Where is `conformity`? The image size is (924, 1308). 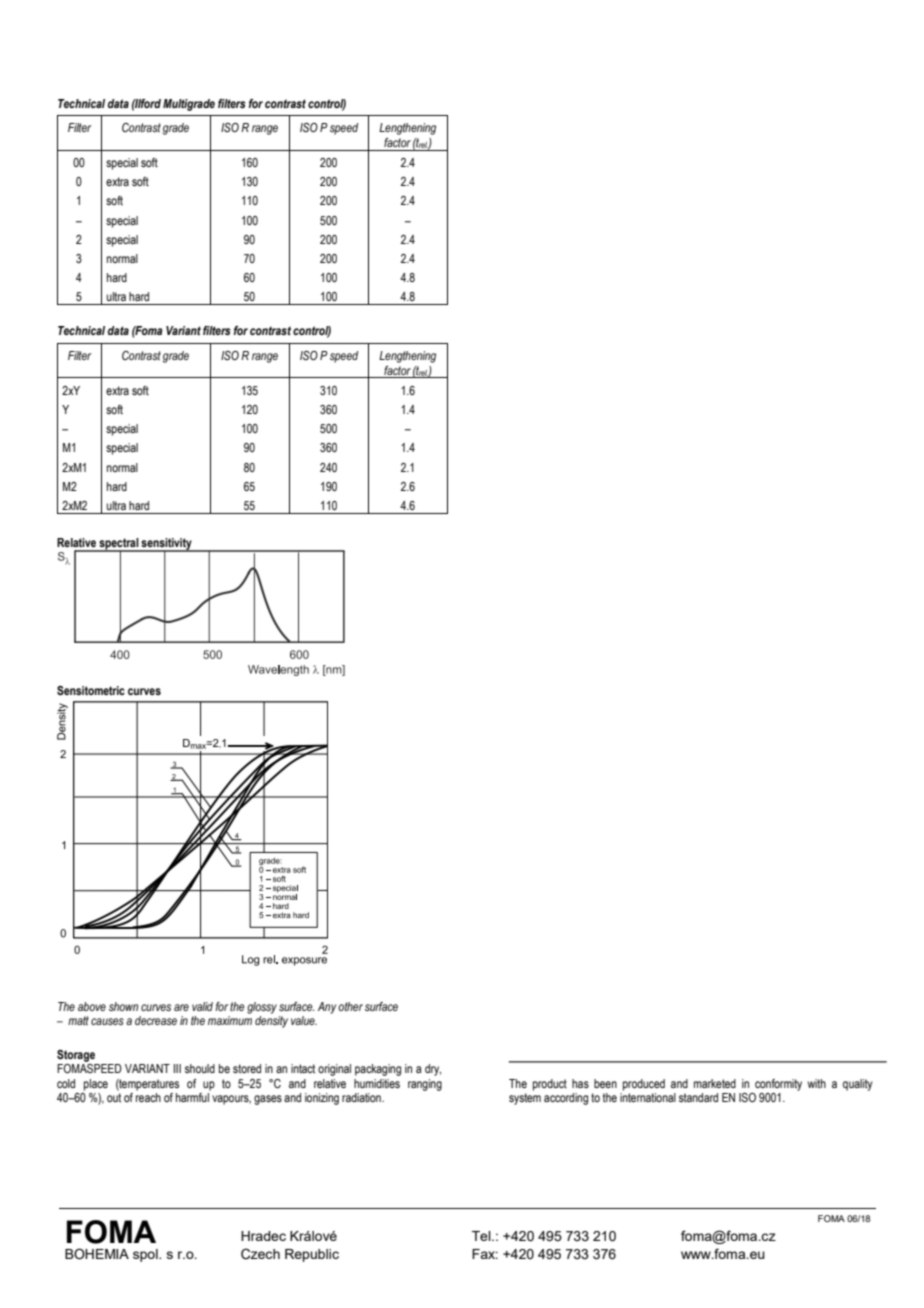
conformity is located at coordinates (778, 1085).
